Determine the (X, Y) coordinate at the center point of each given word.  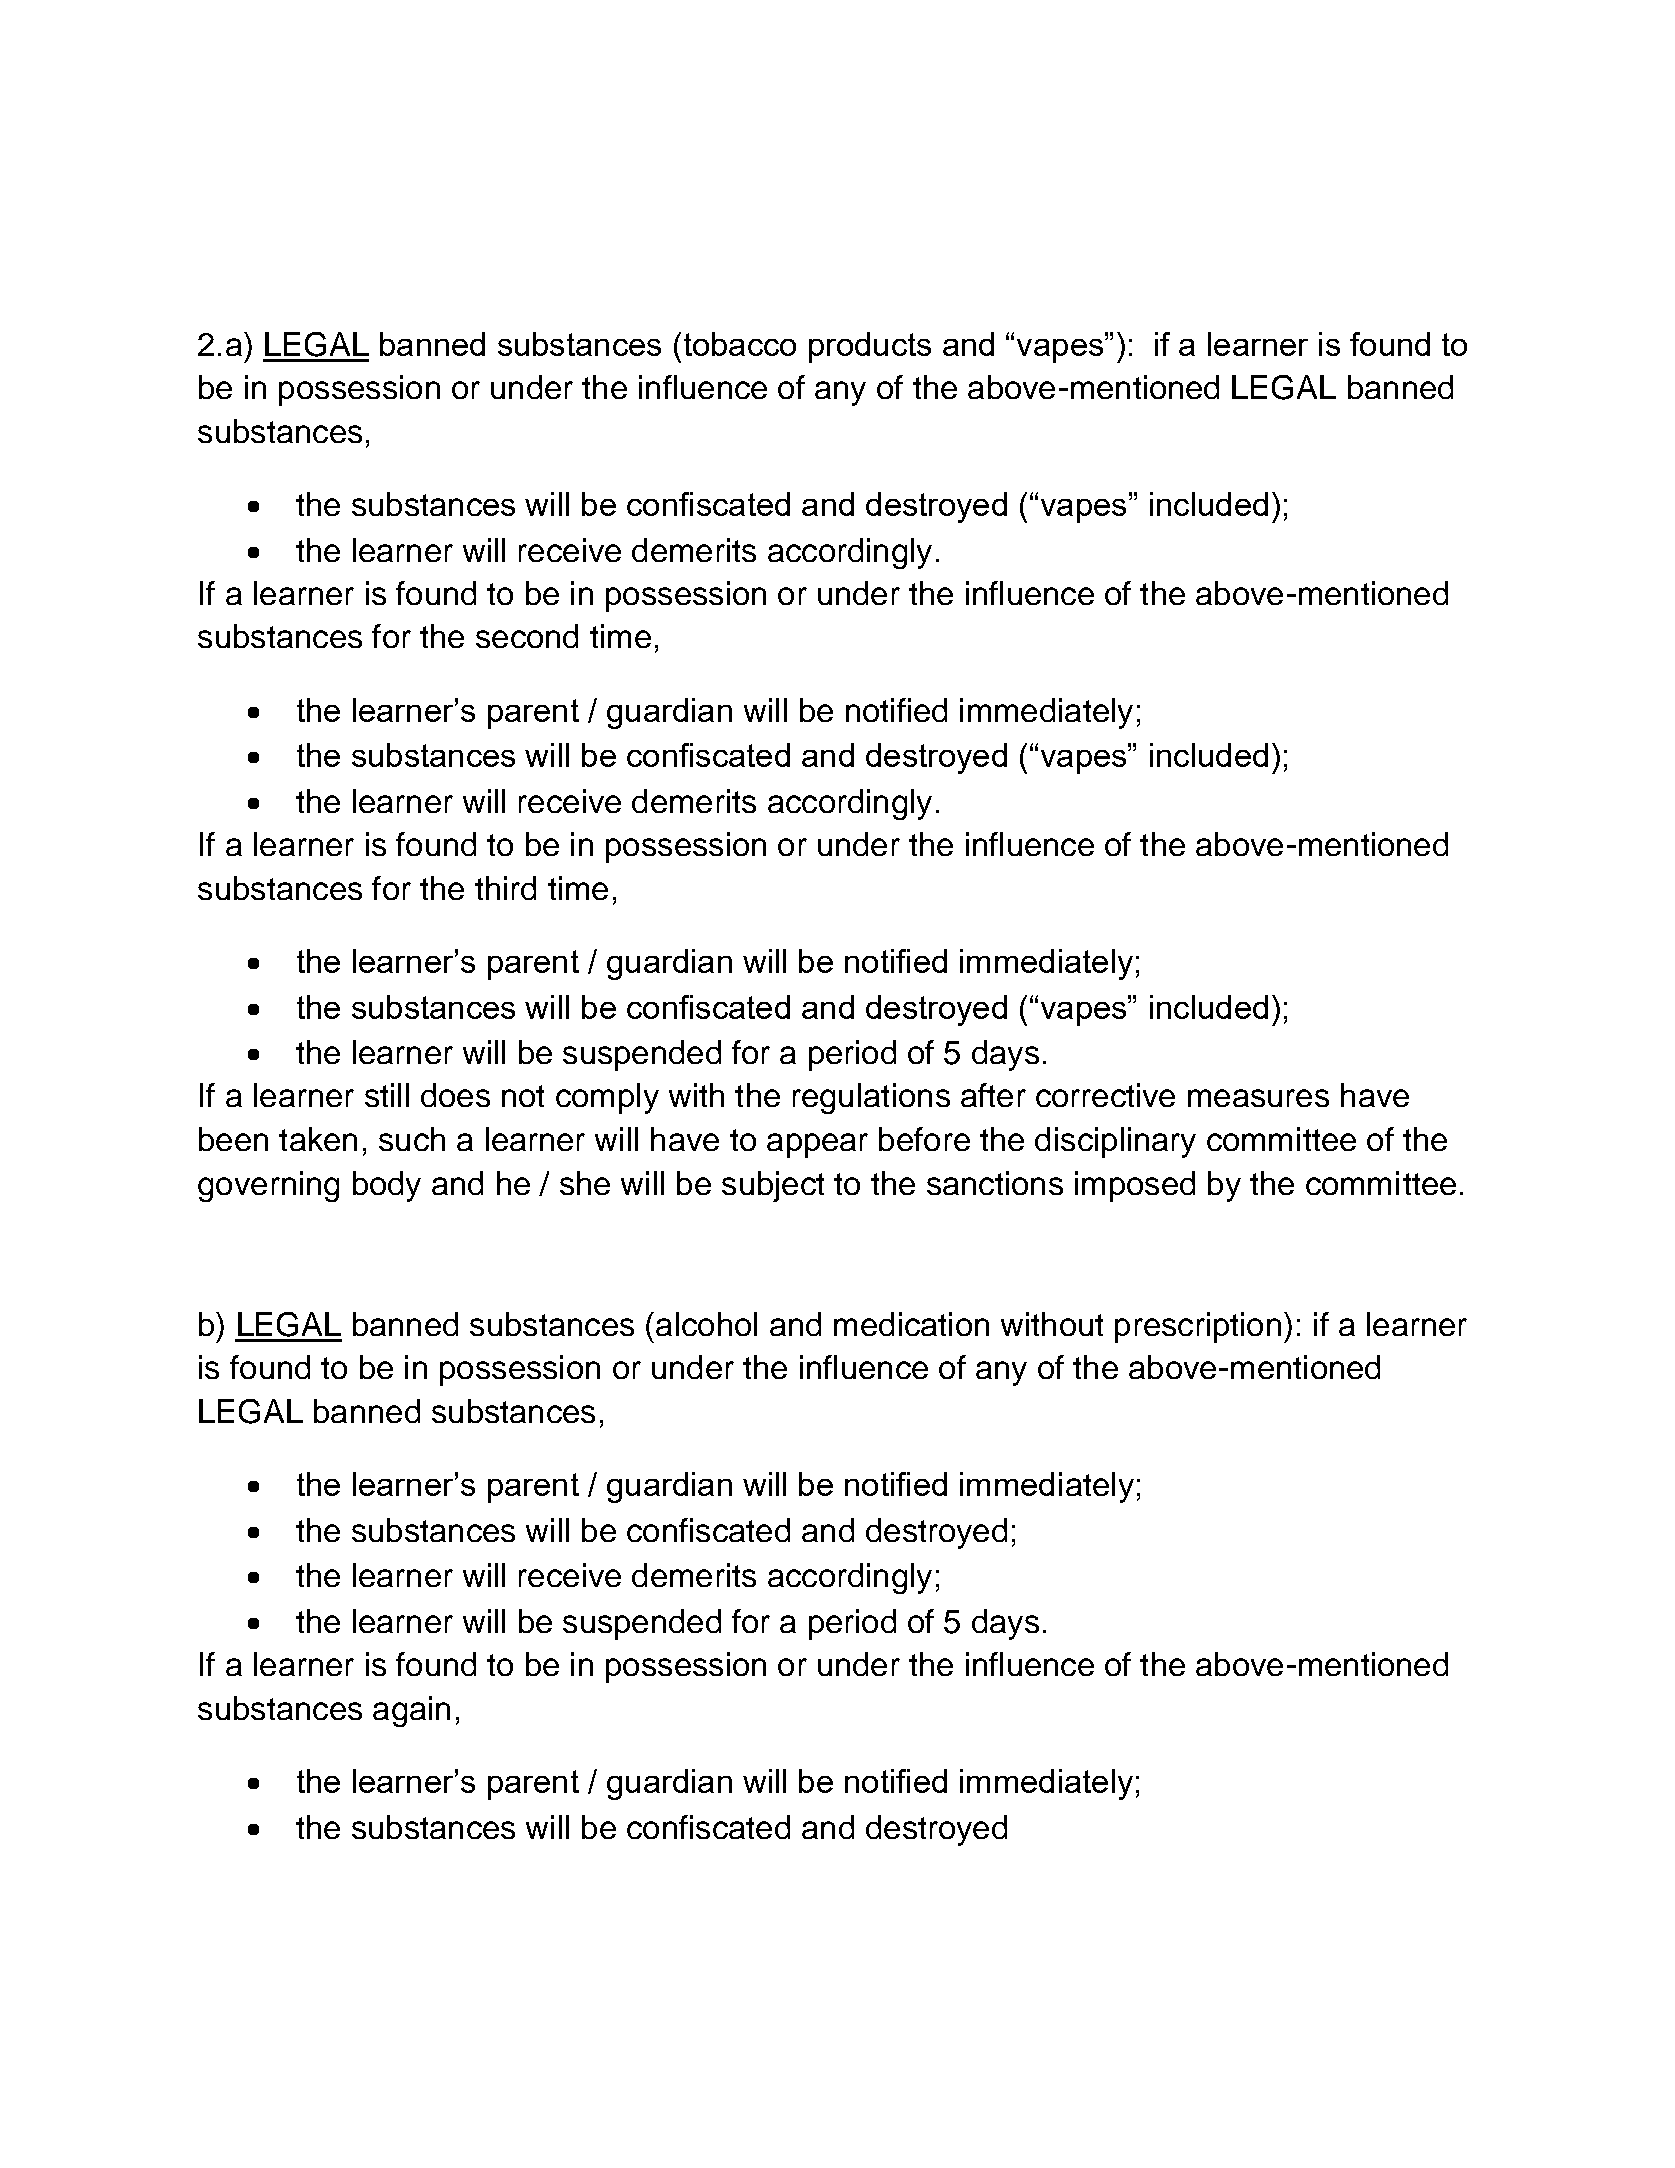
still (387, 1095)
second (527, 636)
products (870, 347)
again (411, 1711)
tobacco (740, 344)
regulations (871, 1098)
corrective (1105, 1095)
